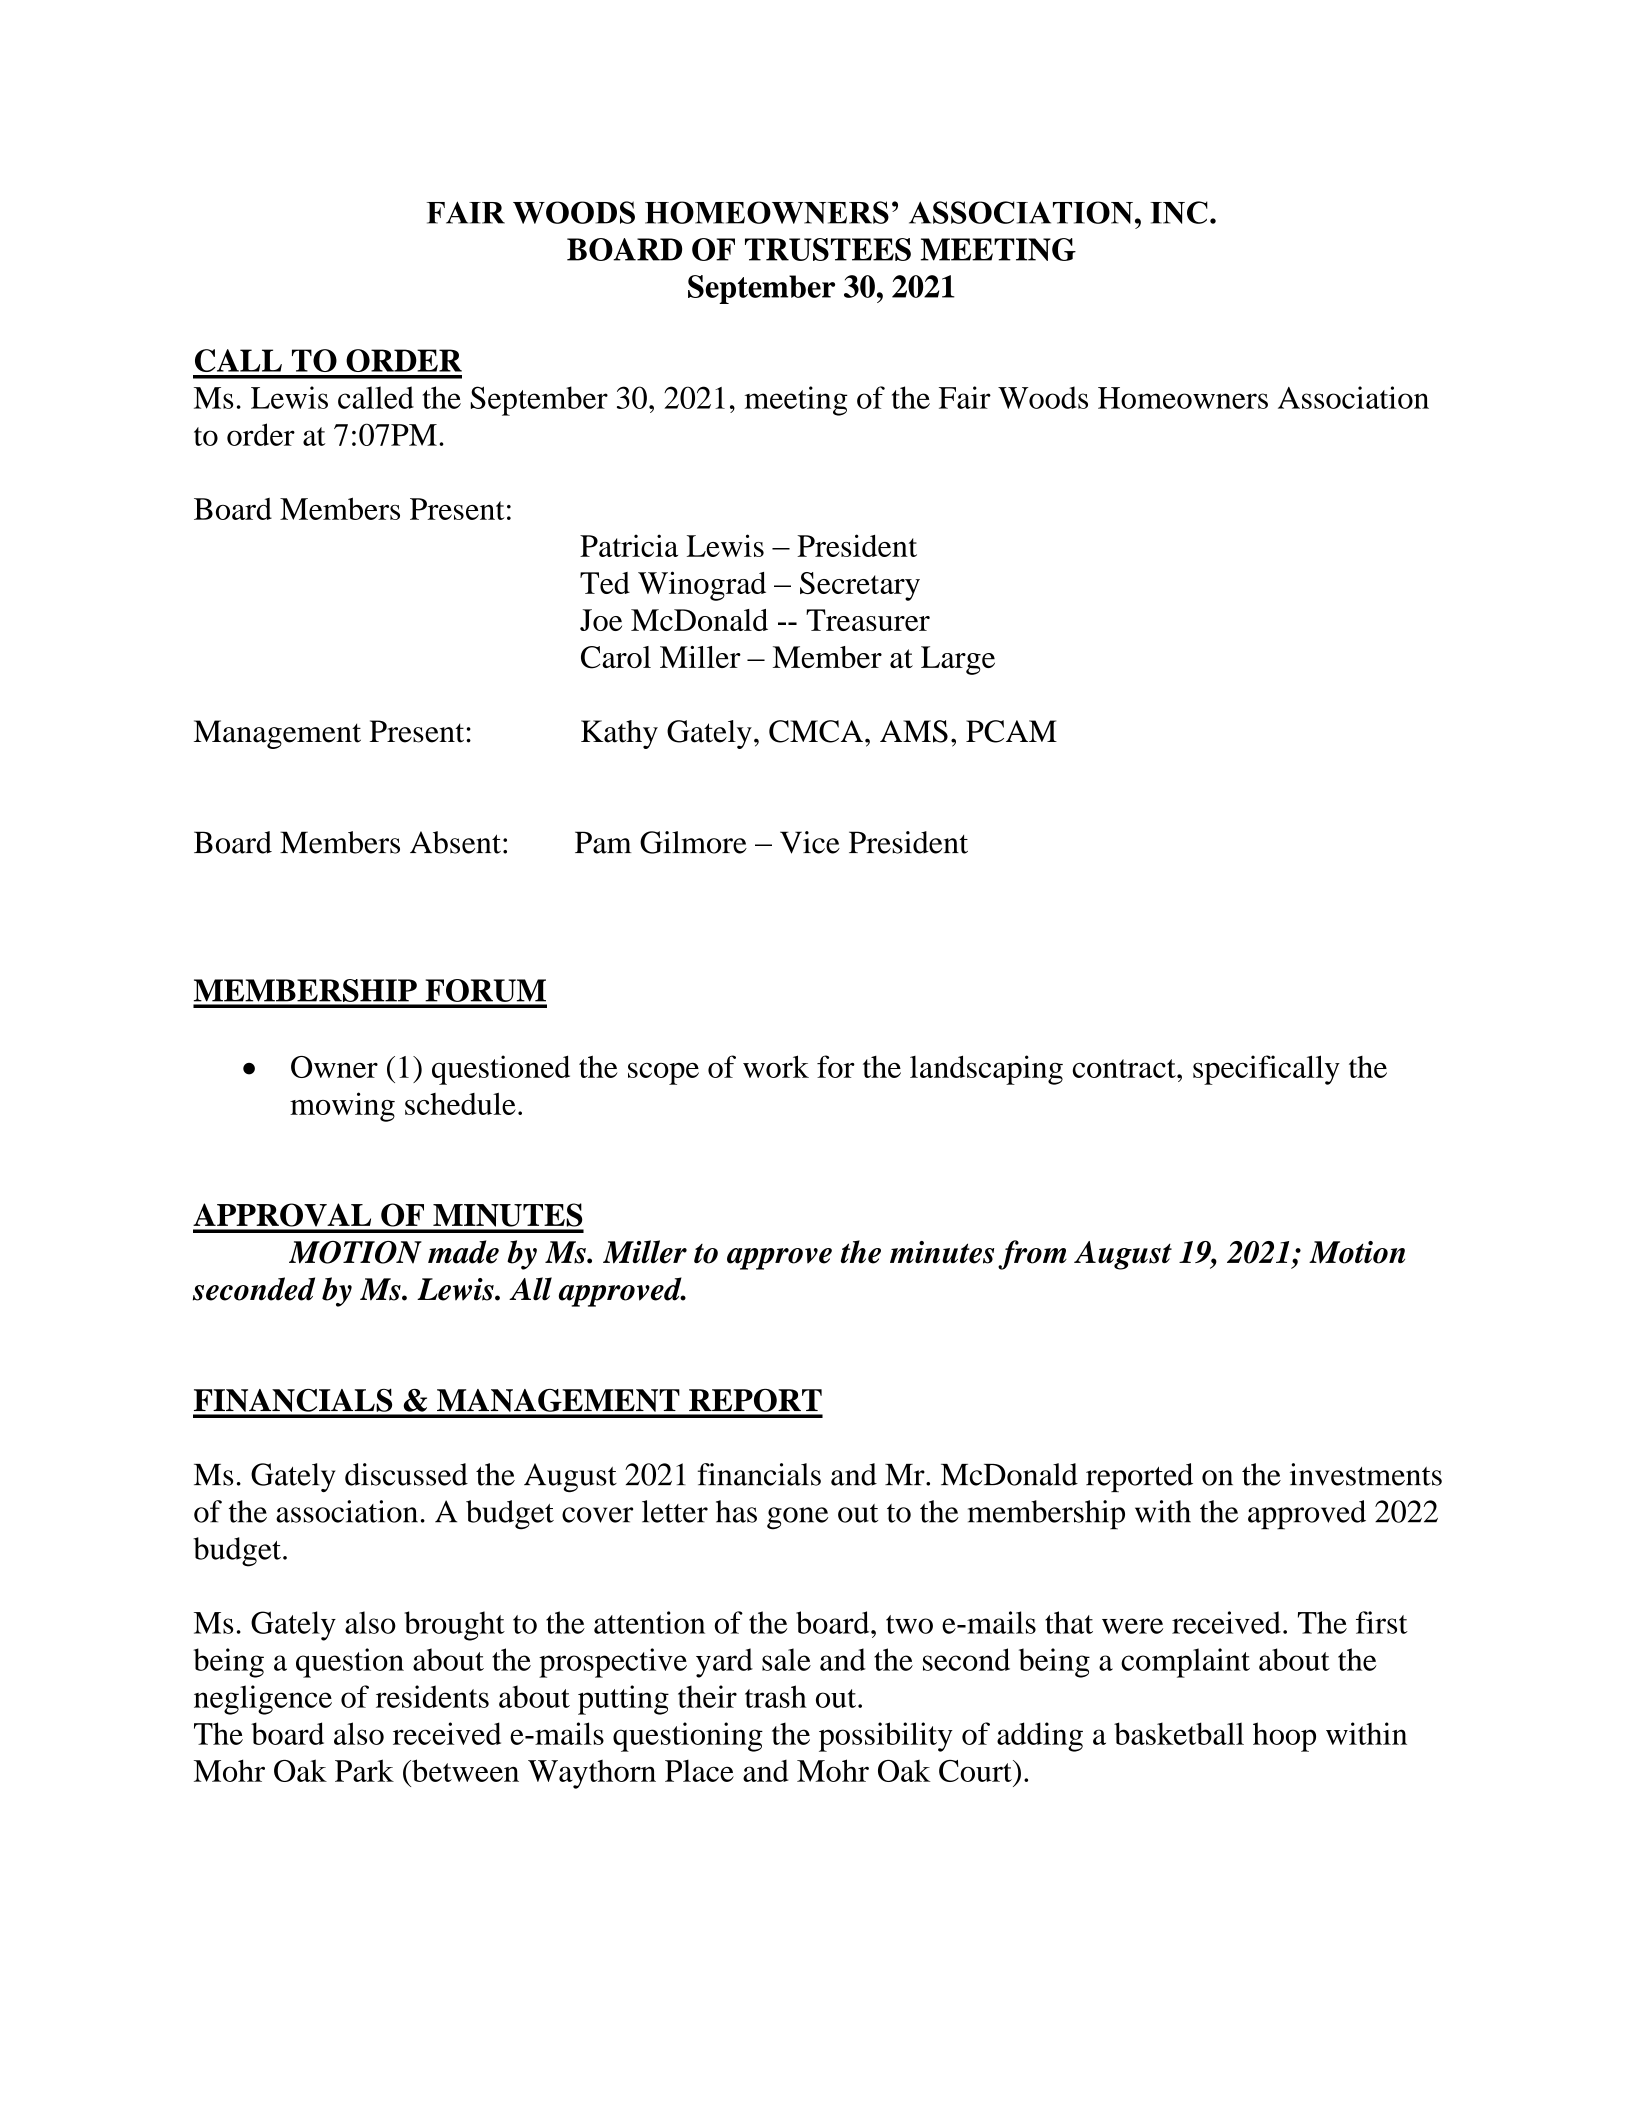 This image has width=1643, height=2126. I want to click on contract, so click(1125, 1068).
